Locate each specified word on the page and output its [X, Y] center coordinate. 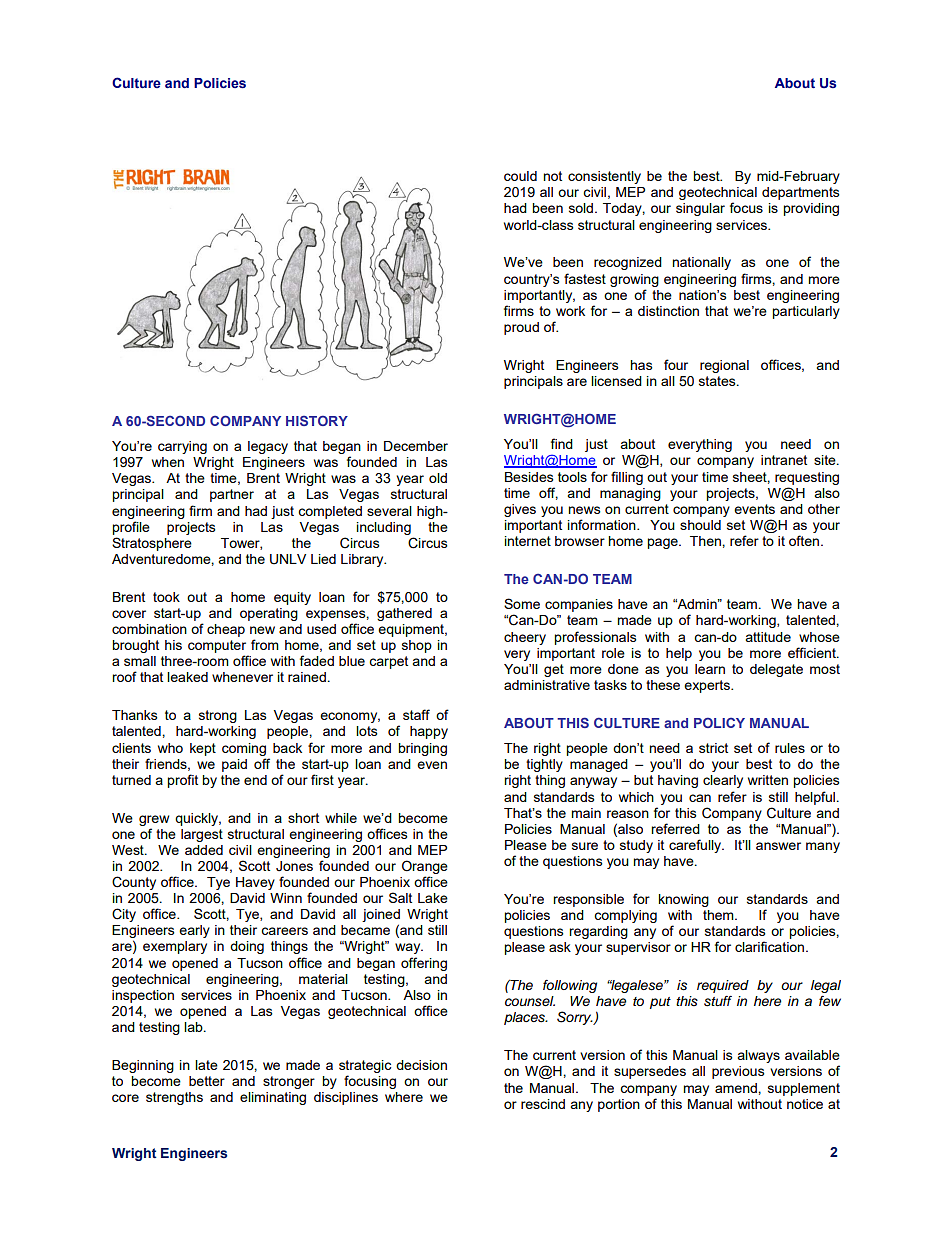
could [520, 176]
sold [582, 208]
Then [706, 541]
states [718, 381]
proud [521, 328]
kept [203, 749]
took [166, 597]
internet [528, 541]
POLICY [719, 722]
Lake [433, 898]
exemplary [175, 947]
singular [700, 209]
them [719, 915]
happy [429, 732]
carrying [182, 447]
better [207, 1081]
